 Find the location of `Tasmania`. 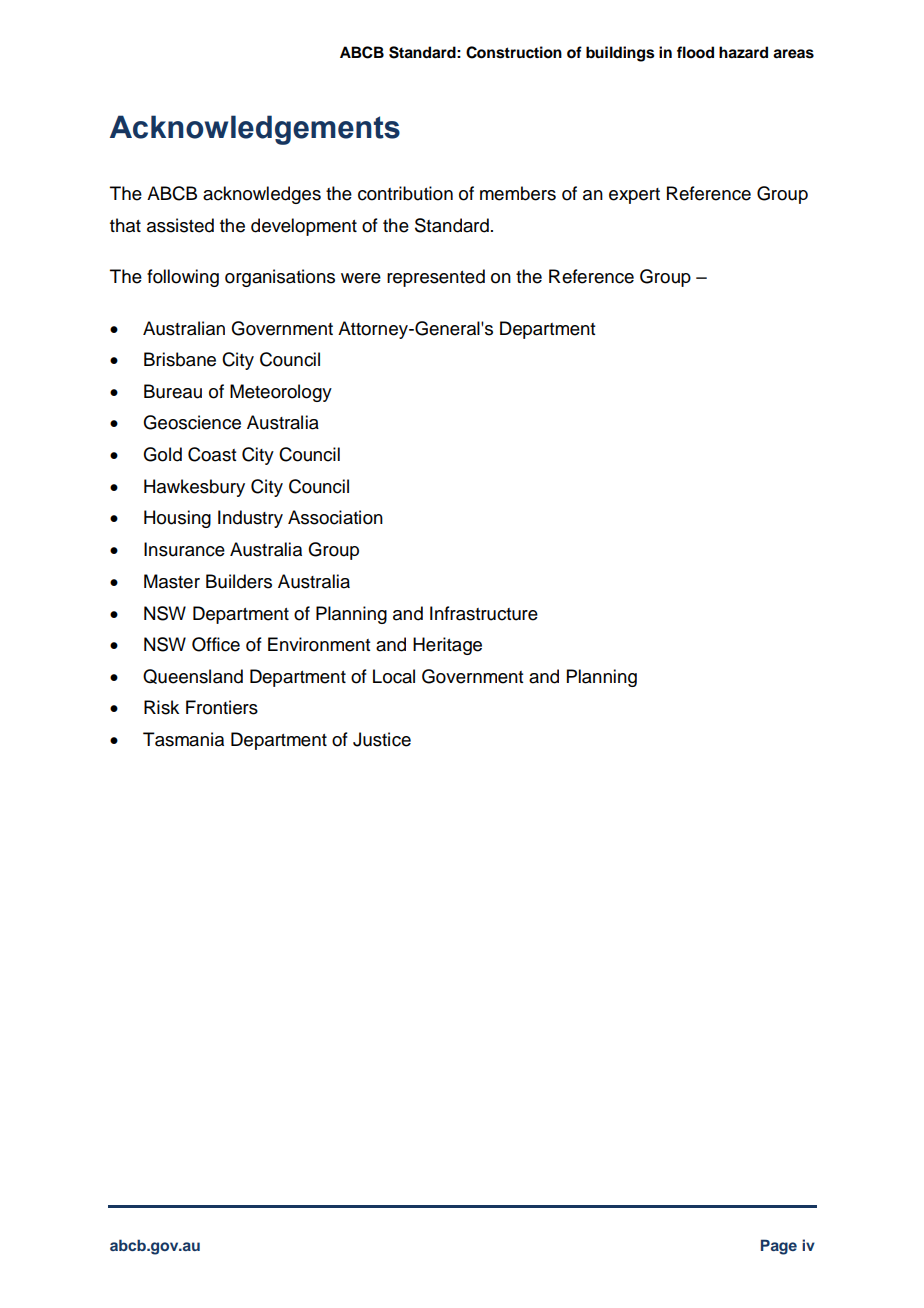

Tasmania is located at coordinates (183, 739).
